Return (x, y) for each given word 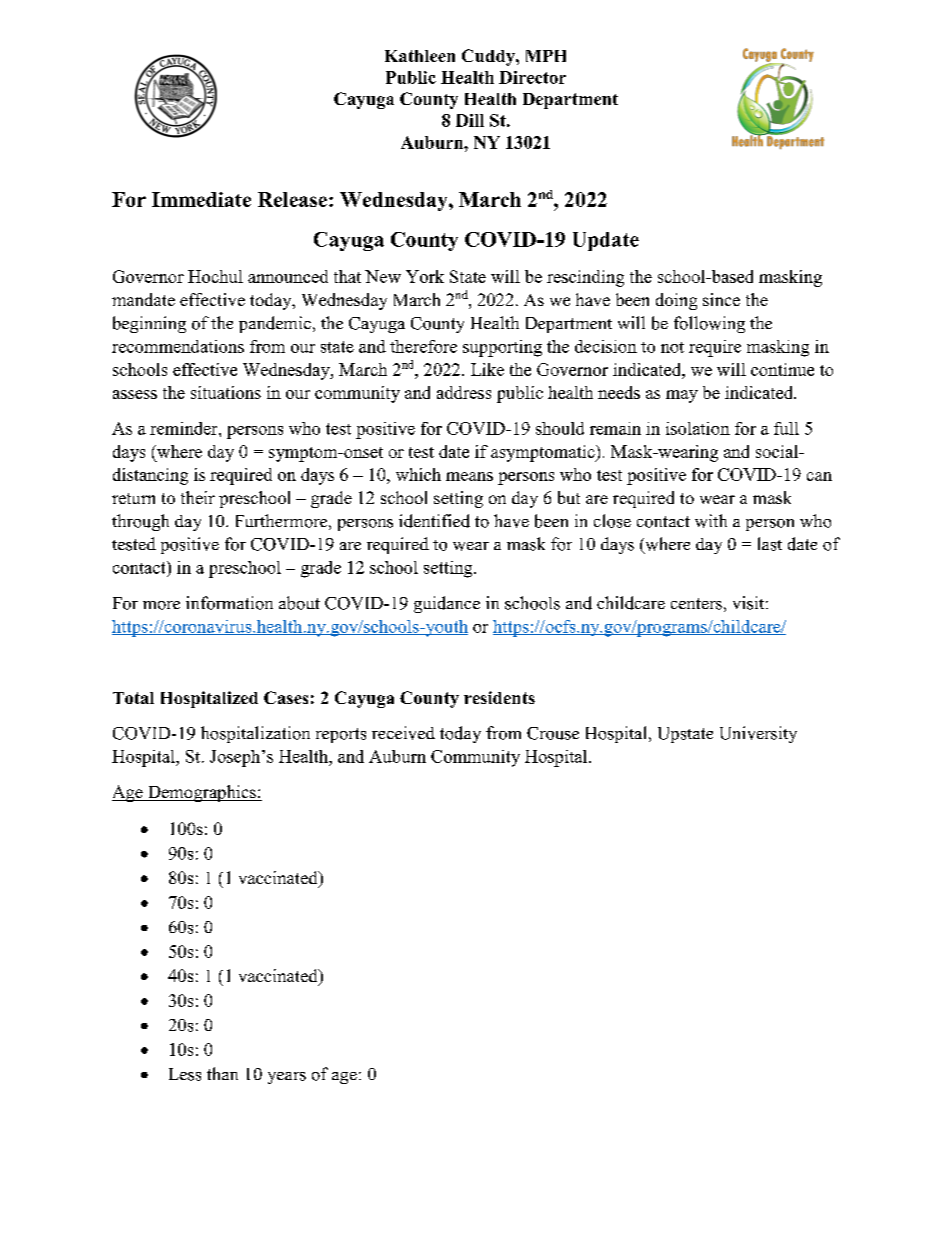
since (721, 299)
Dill (470, 120)
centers (696, 604)
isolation (698, 428)
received (403, 733)
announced (288, 276)
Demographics (202, 793)
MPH (546, 56)
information (229, 603)
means (469, 476)
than (222, 1073)
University (758, 734)
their (198, 497)
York (425, 276)
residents (499, 697)
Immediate (201, 199)
